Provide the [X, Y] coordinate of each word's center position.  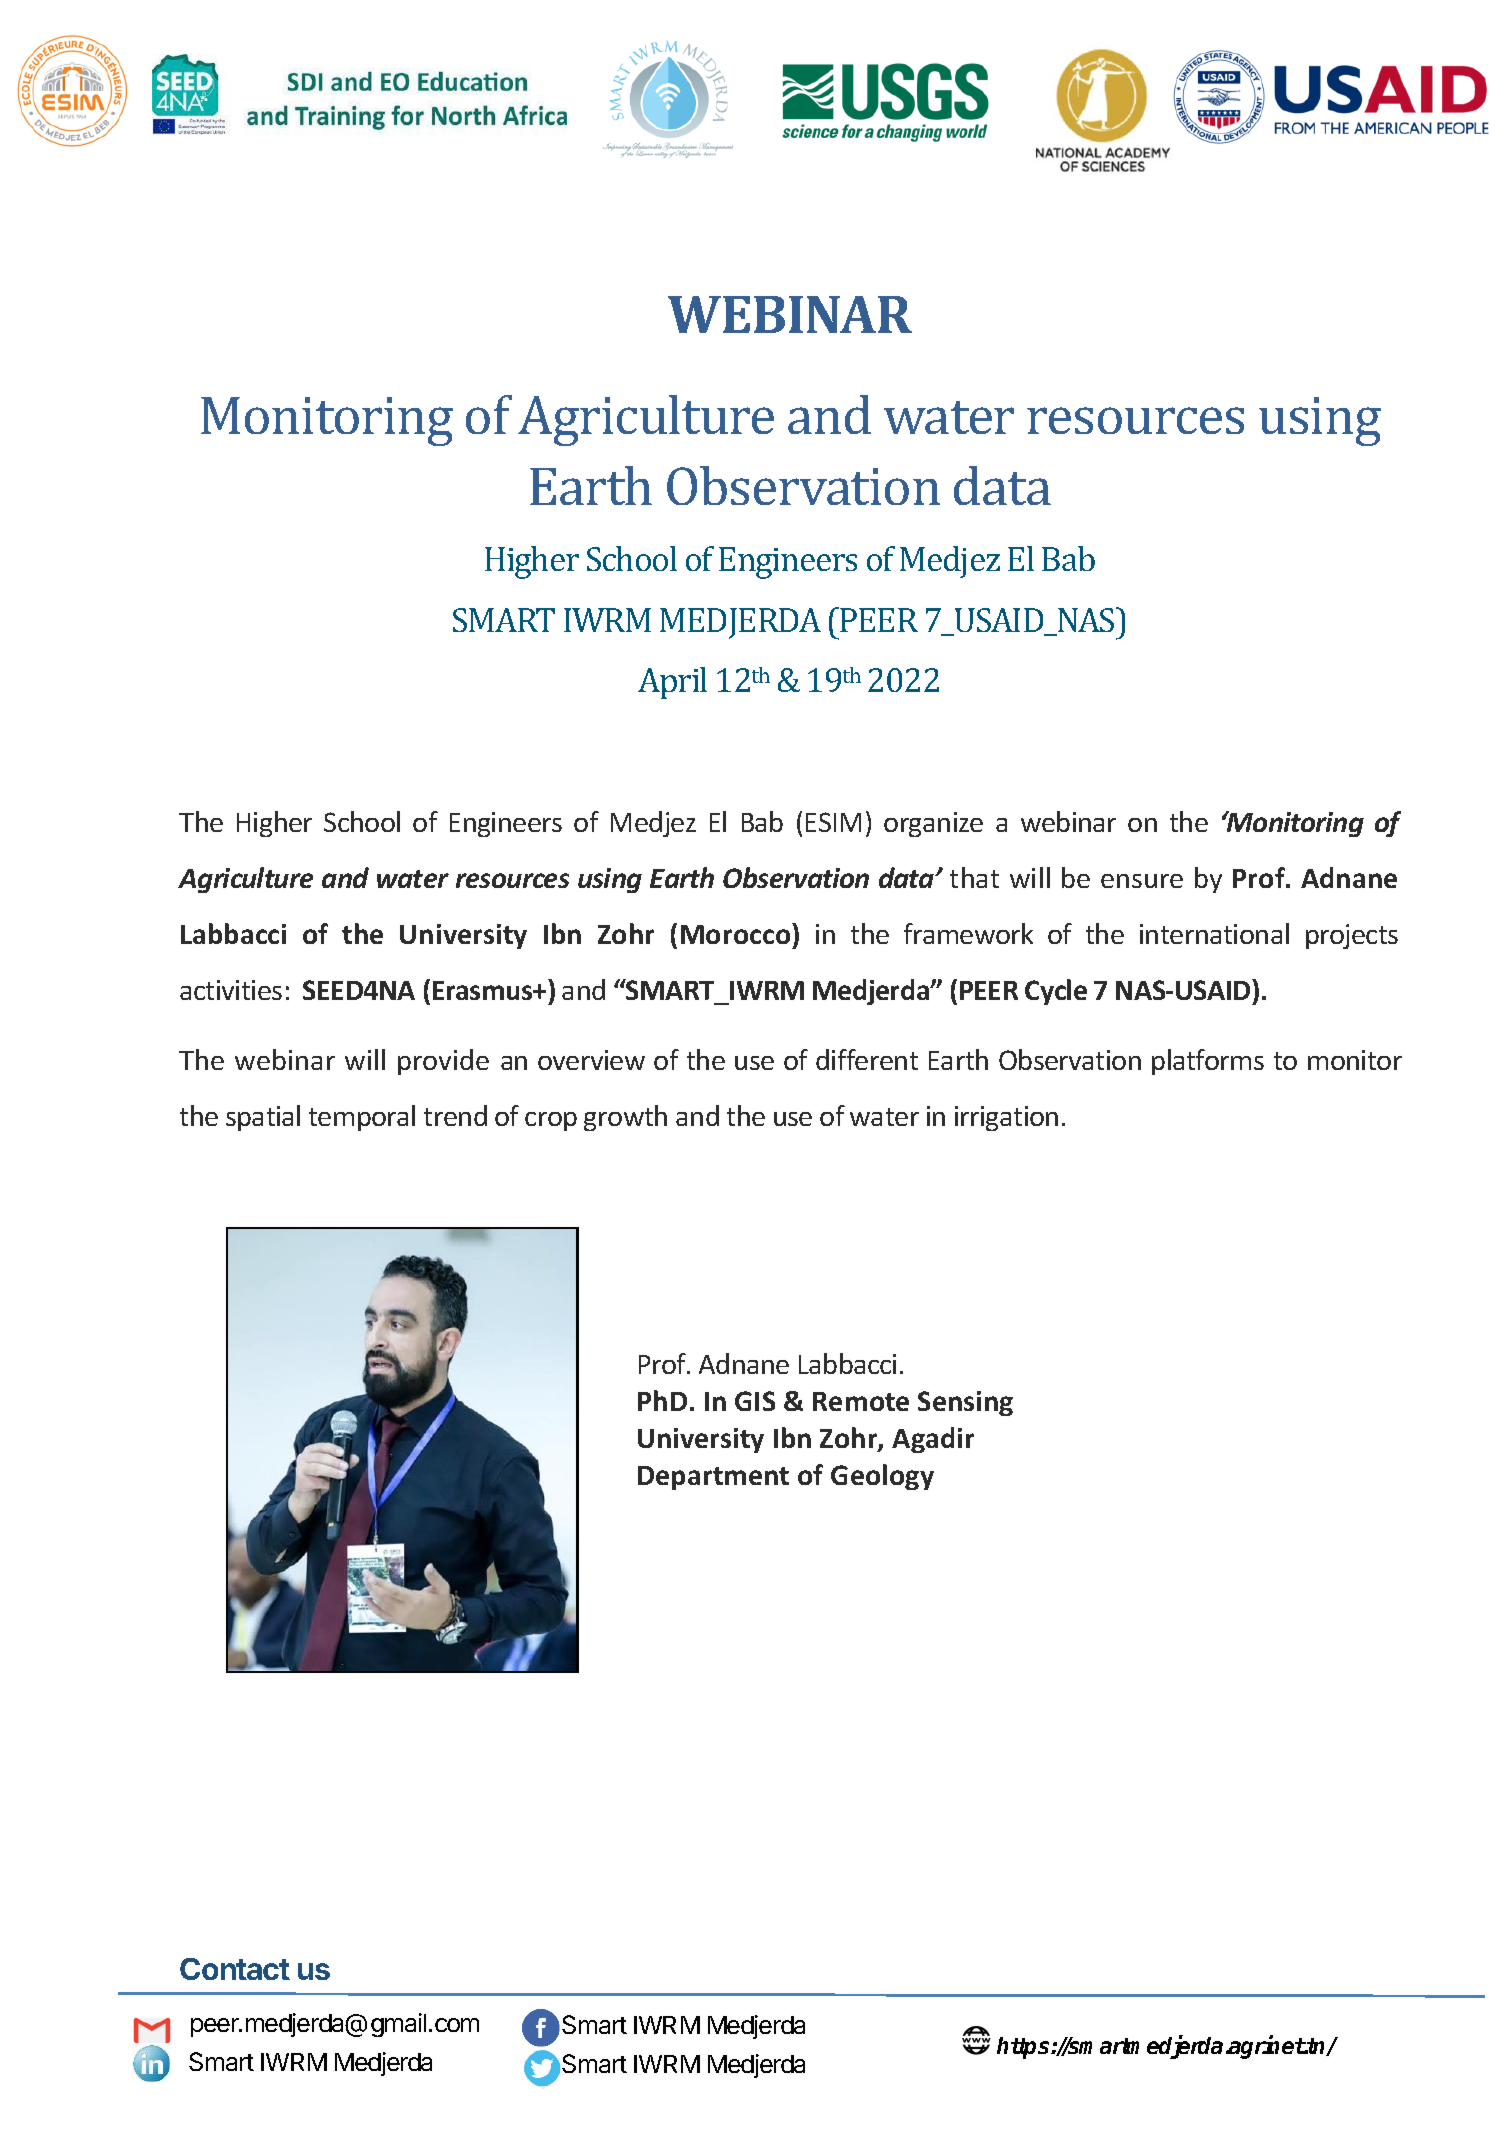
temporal [362, 1118]
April [672, 683]
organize [933, 824]
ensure [1142, 881]
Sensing [965, 1403]
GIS [755, 1401]
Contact [235, 1969]
